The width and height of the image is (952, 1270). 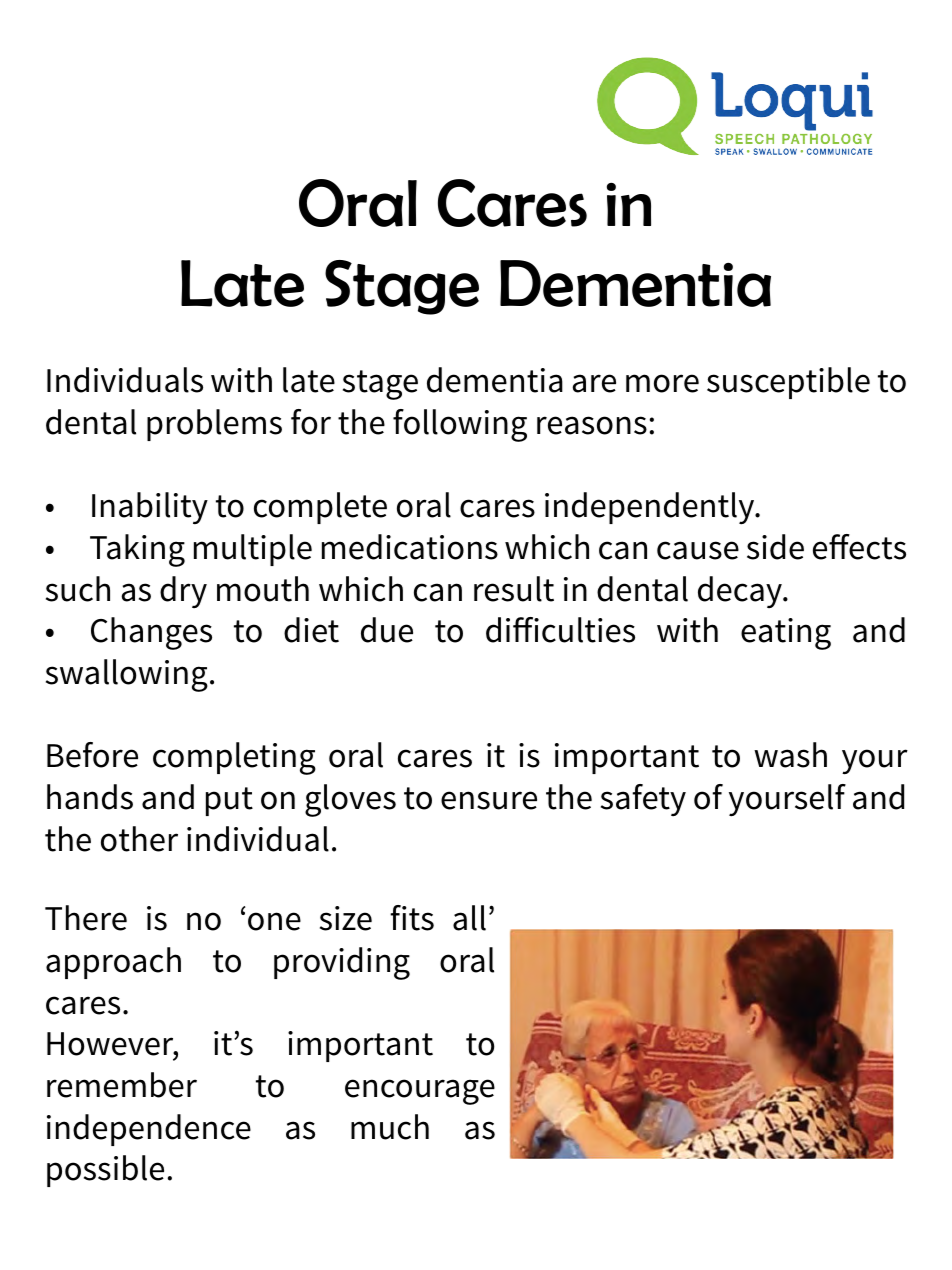 I want to click on susceptible, so click(x=788, y=383).
